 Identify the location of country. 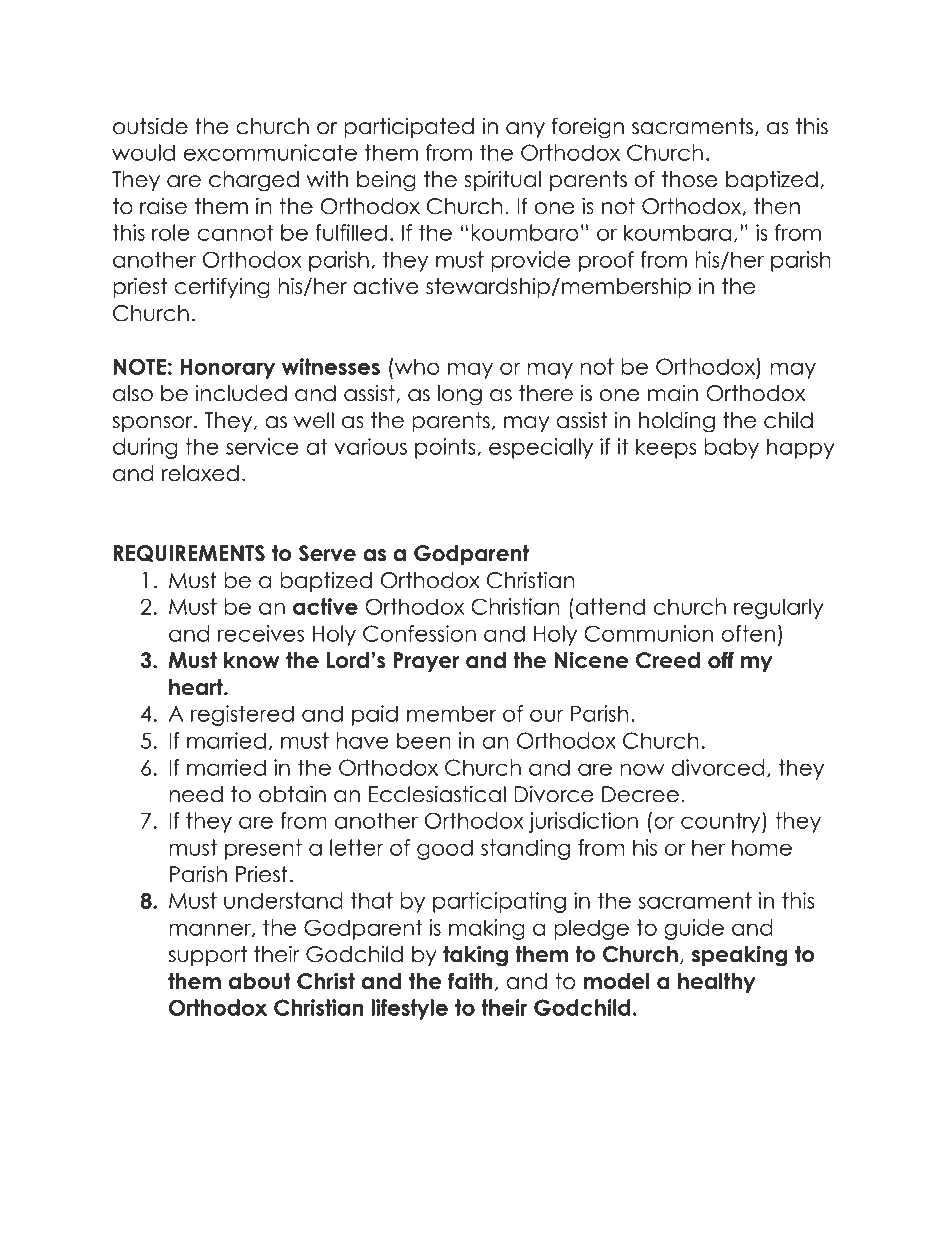
(722, 822).
